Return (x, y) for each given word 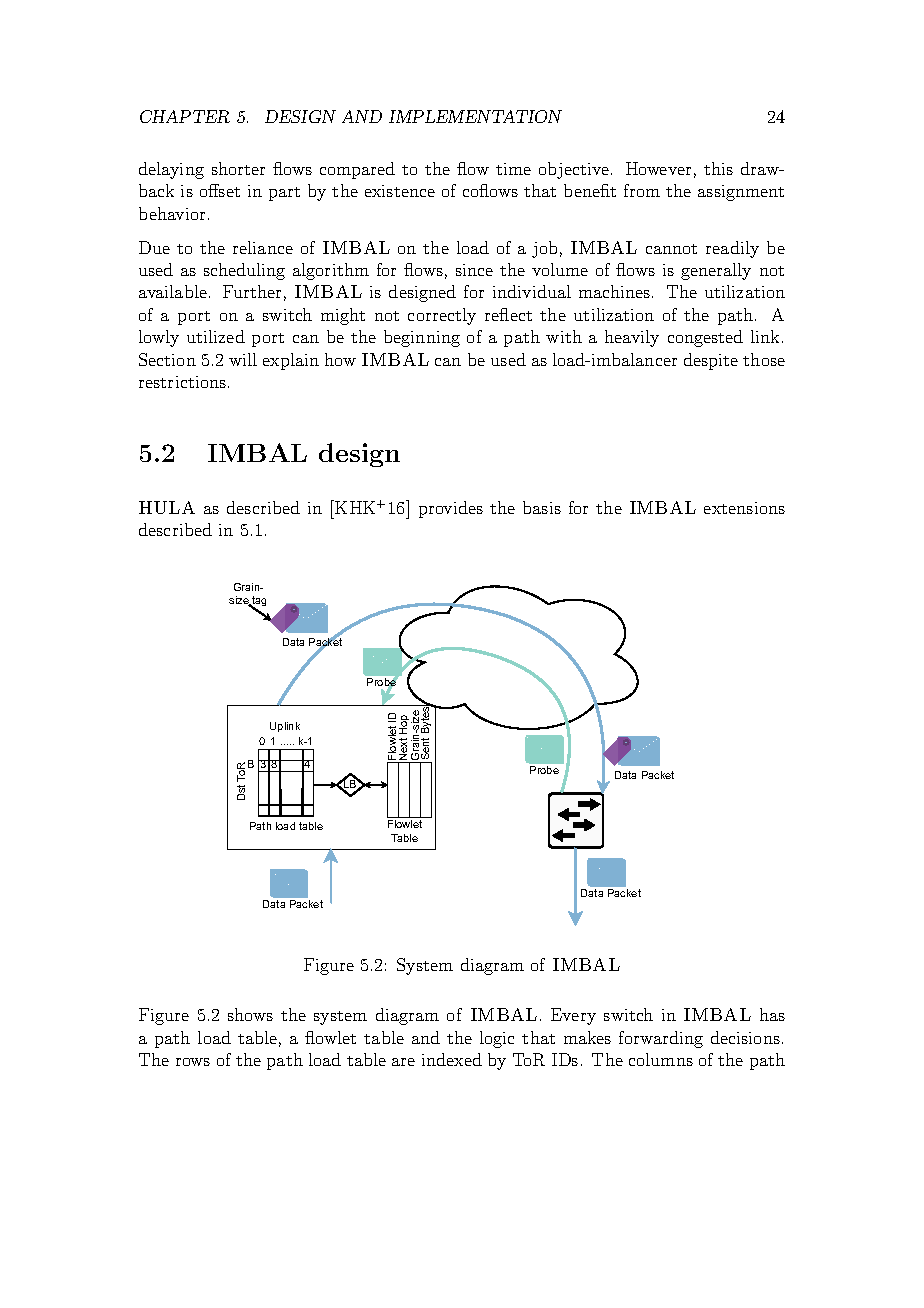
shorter (238, 168)
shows (250, 1014)
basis (542, 507)
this (718, 168)
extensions (744, 508)
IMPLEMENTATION (475, 116)
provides (451, 509)
